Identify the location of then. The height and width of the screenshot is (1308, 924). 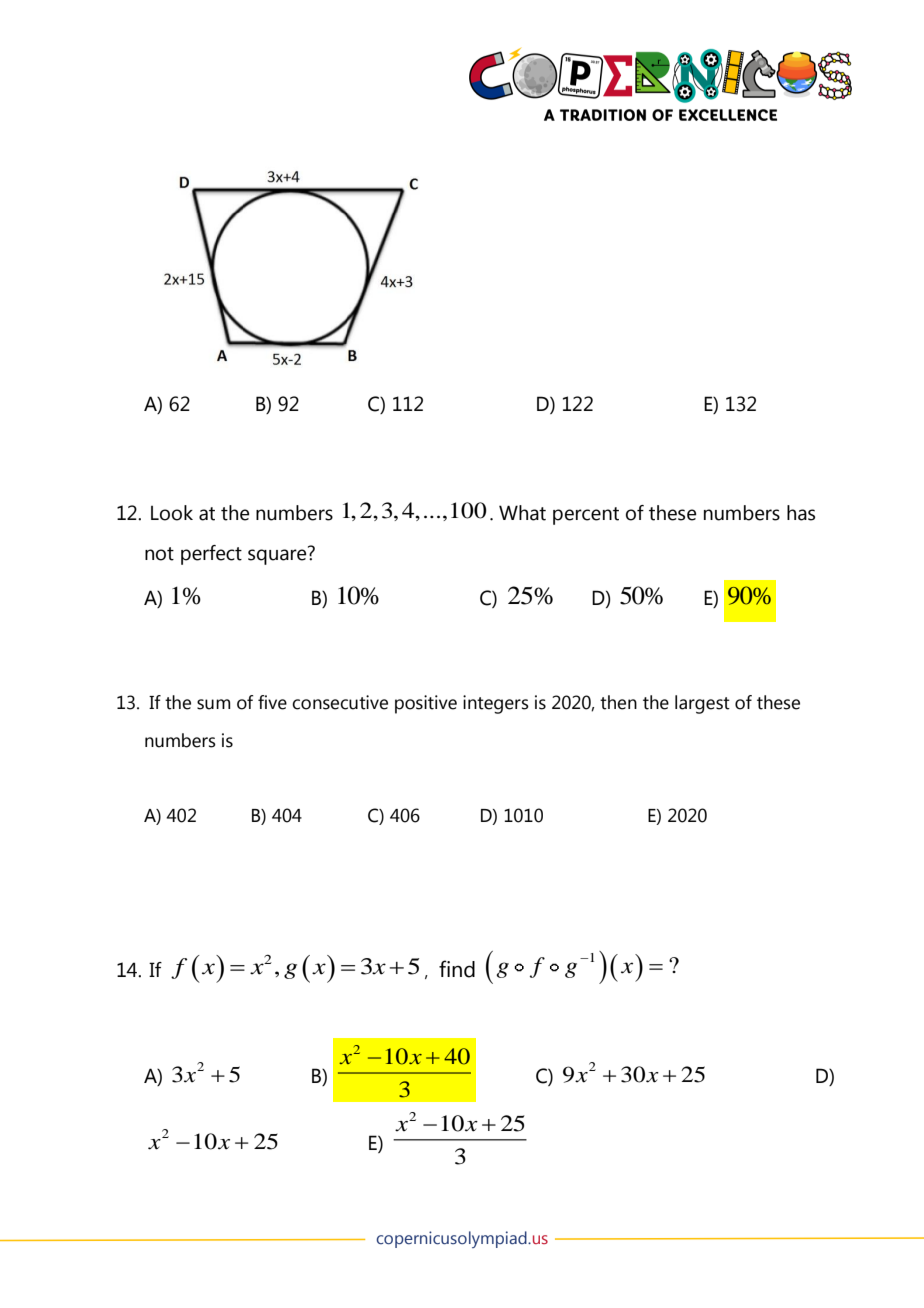
(618, 702).
